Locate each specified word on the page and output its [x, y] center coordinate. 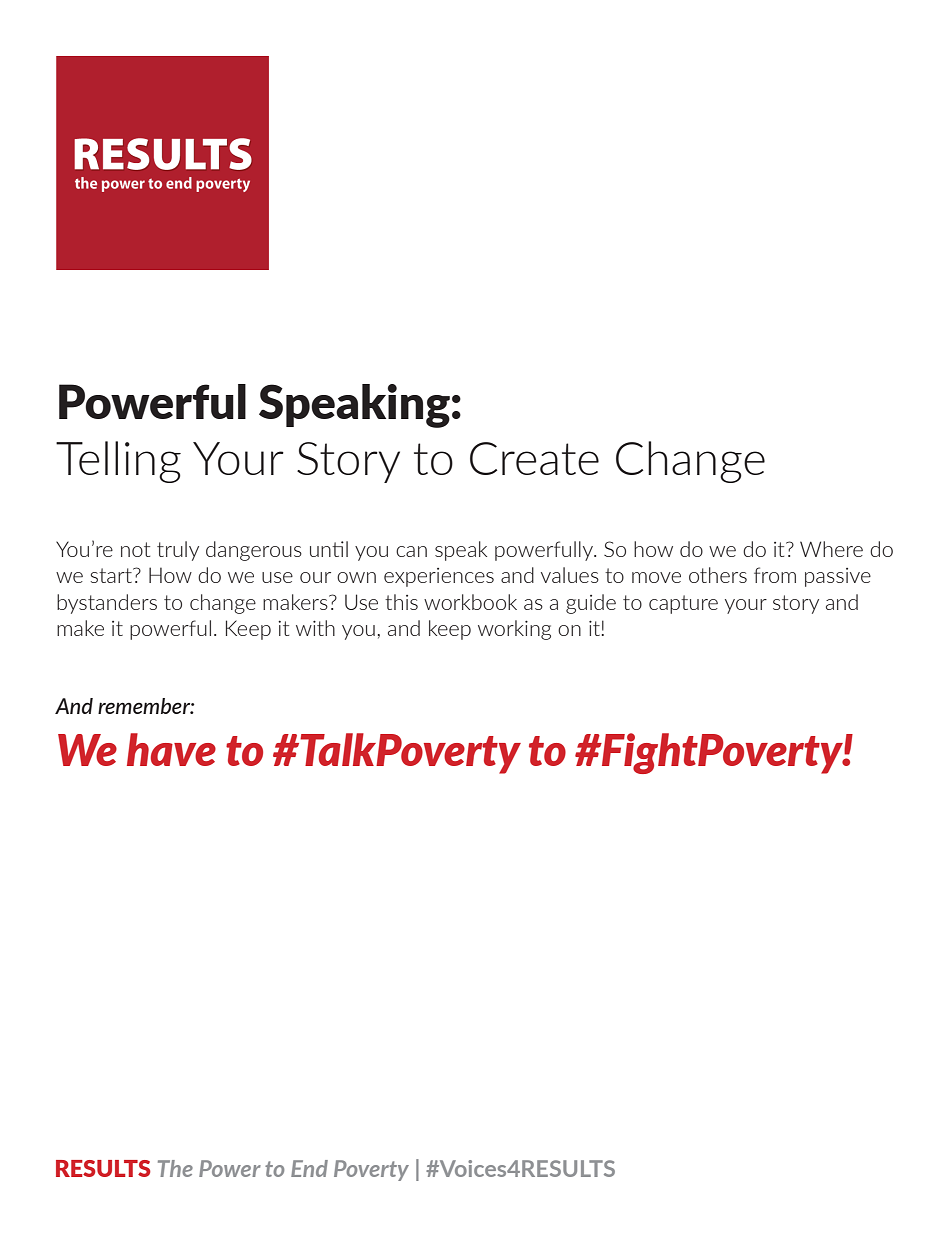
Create [534, 458]
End [309, 1168]
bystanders [107, 604]
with [315, 628]
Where [831, 549]
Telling [118, 462]
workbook [470, 602]
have [171, 749]
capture [683, 604]
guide [591, 604]
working [514, 630]
